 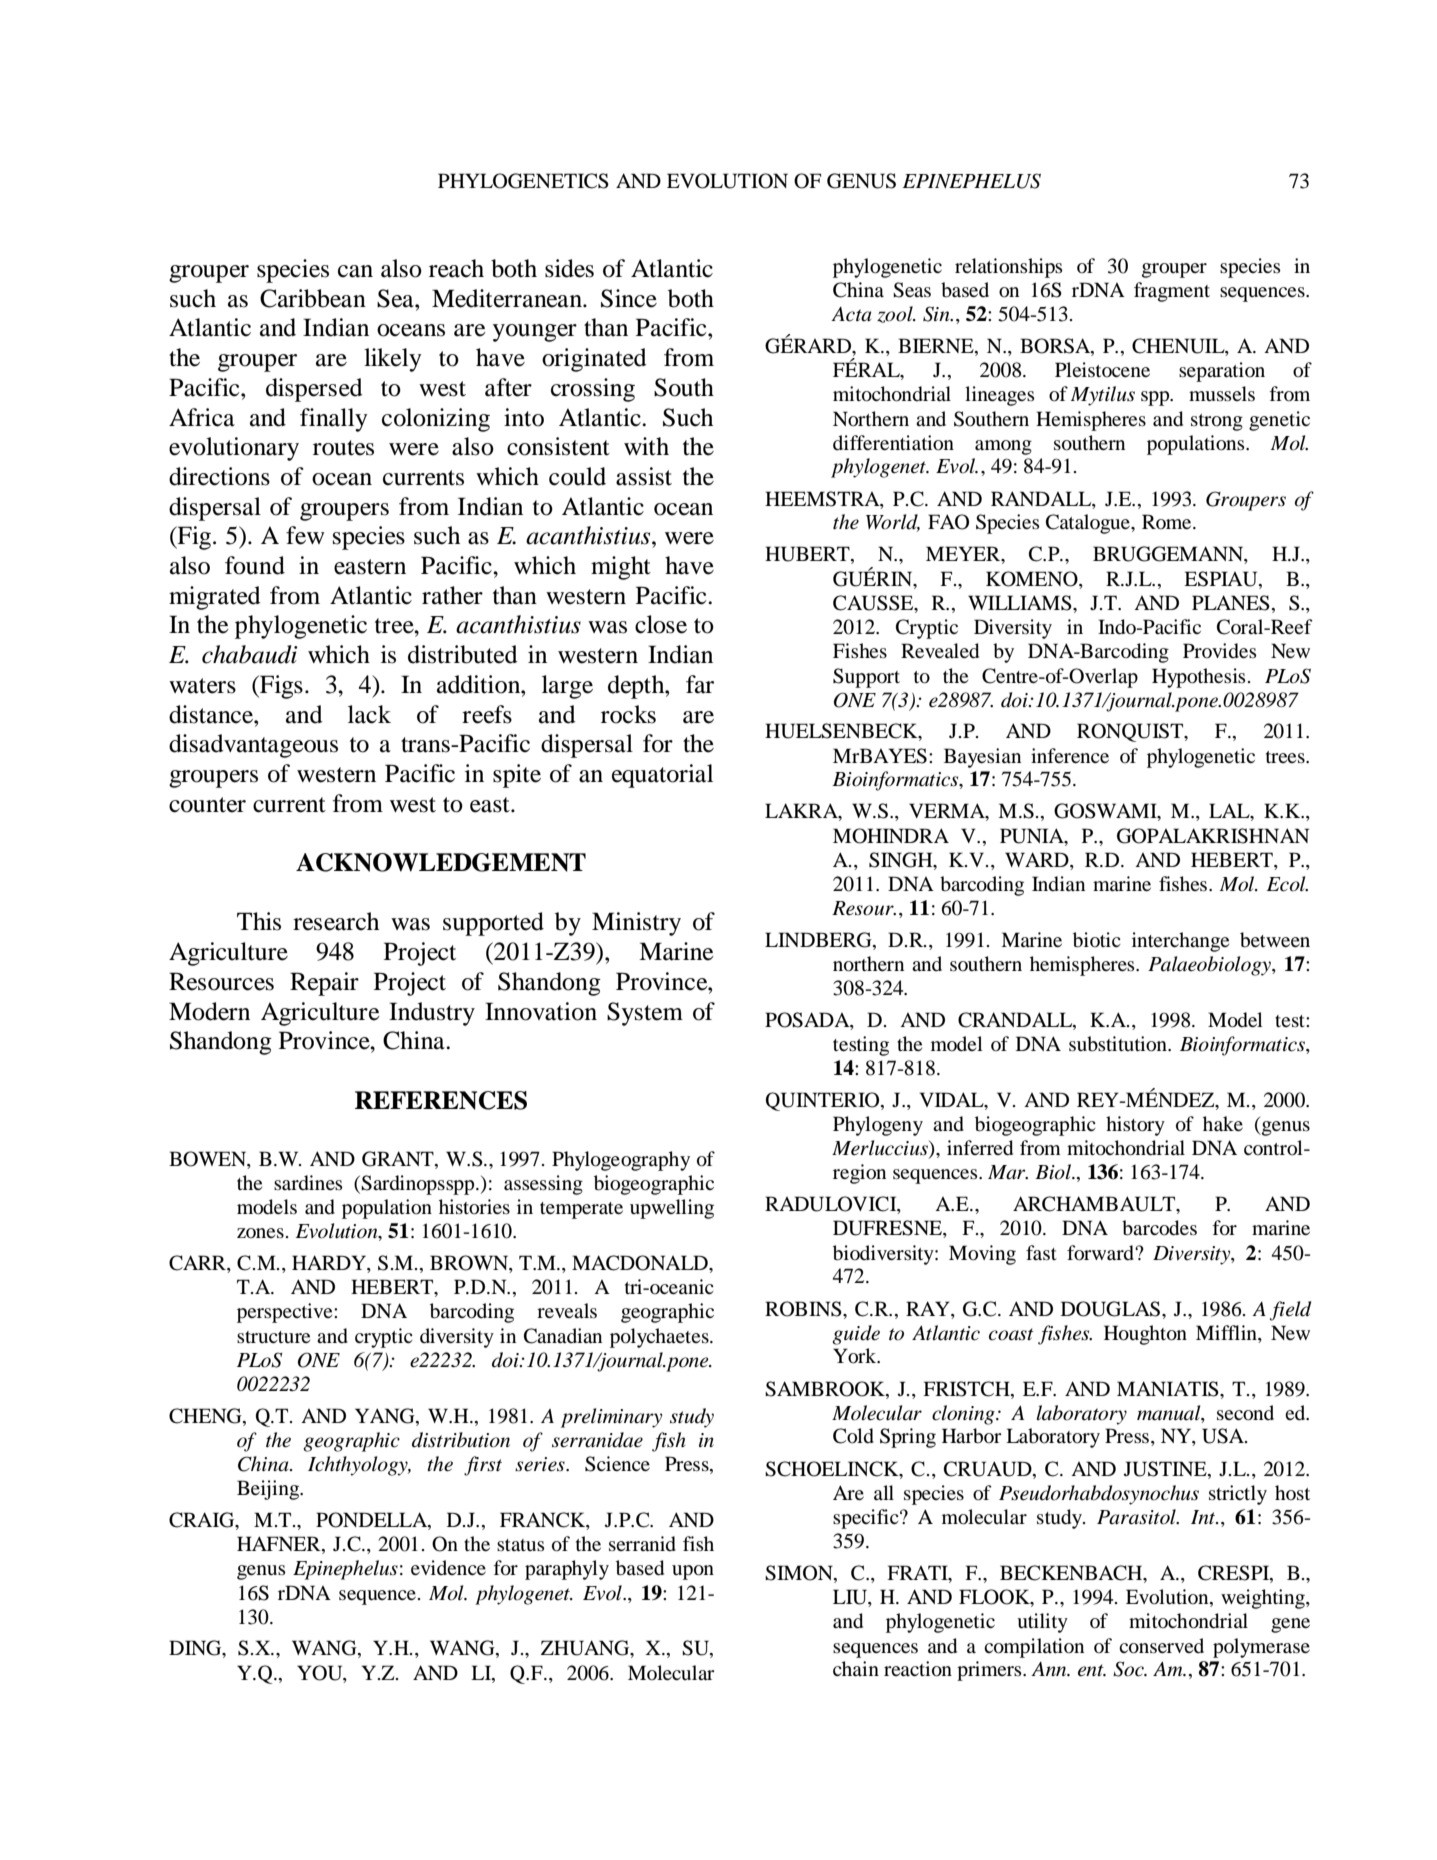 I want to click on fragment, so click(x=1172, y=292).
